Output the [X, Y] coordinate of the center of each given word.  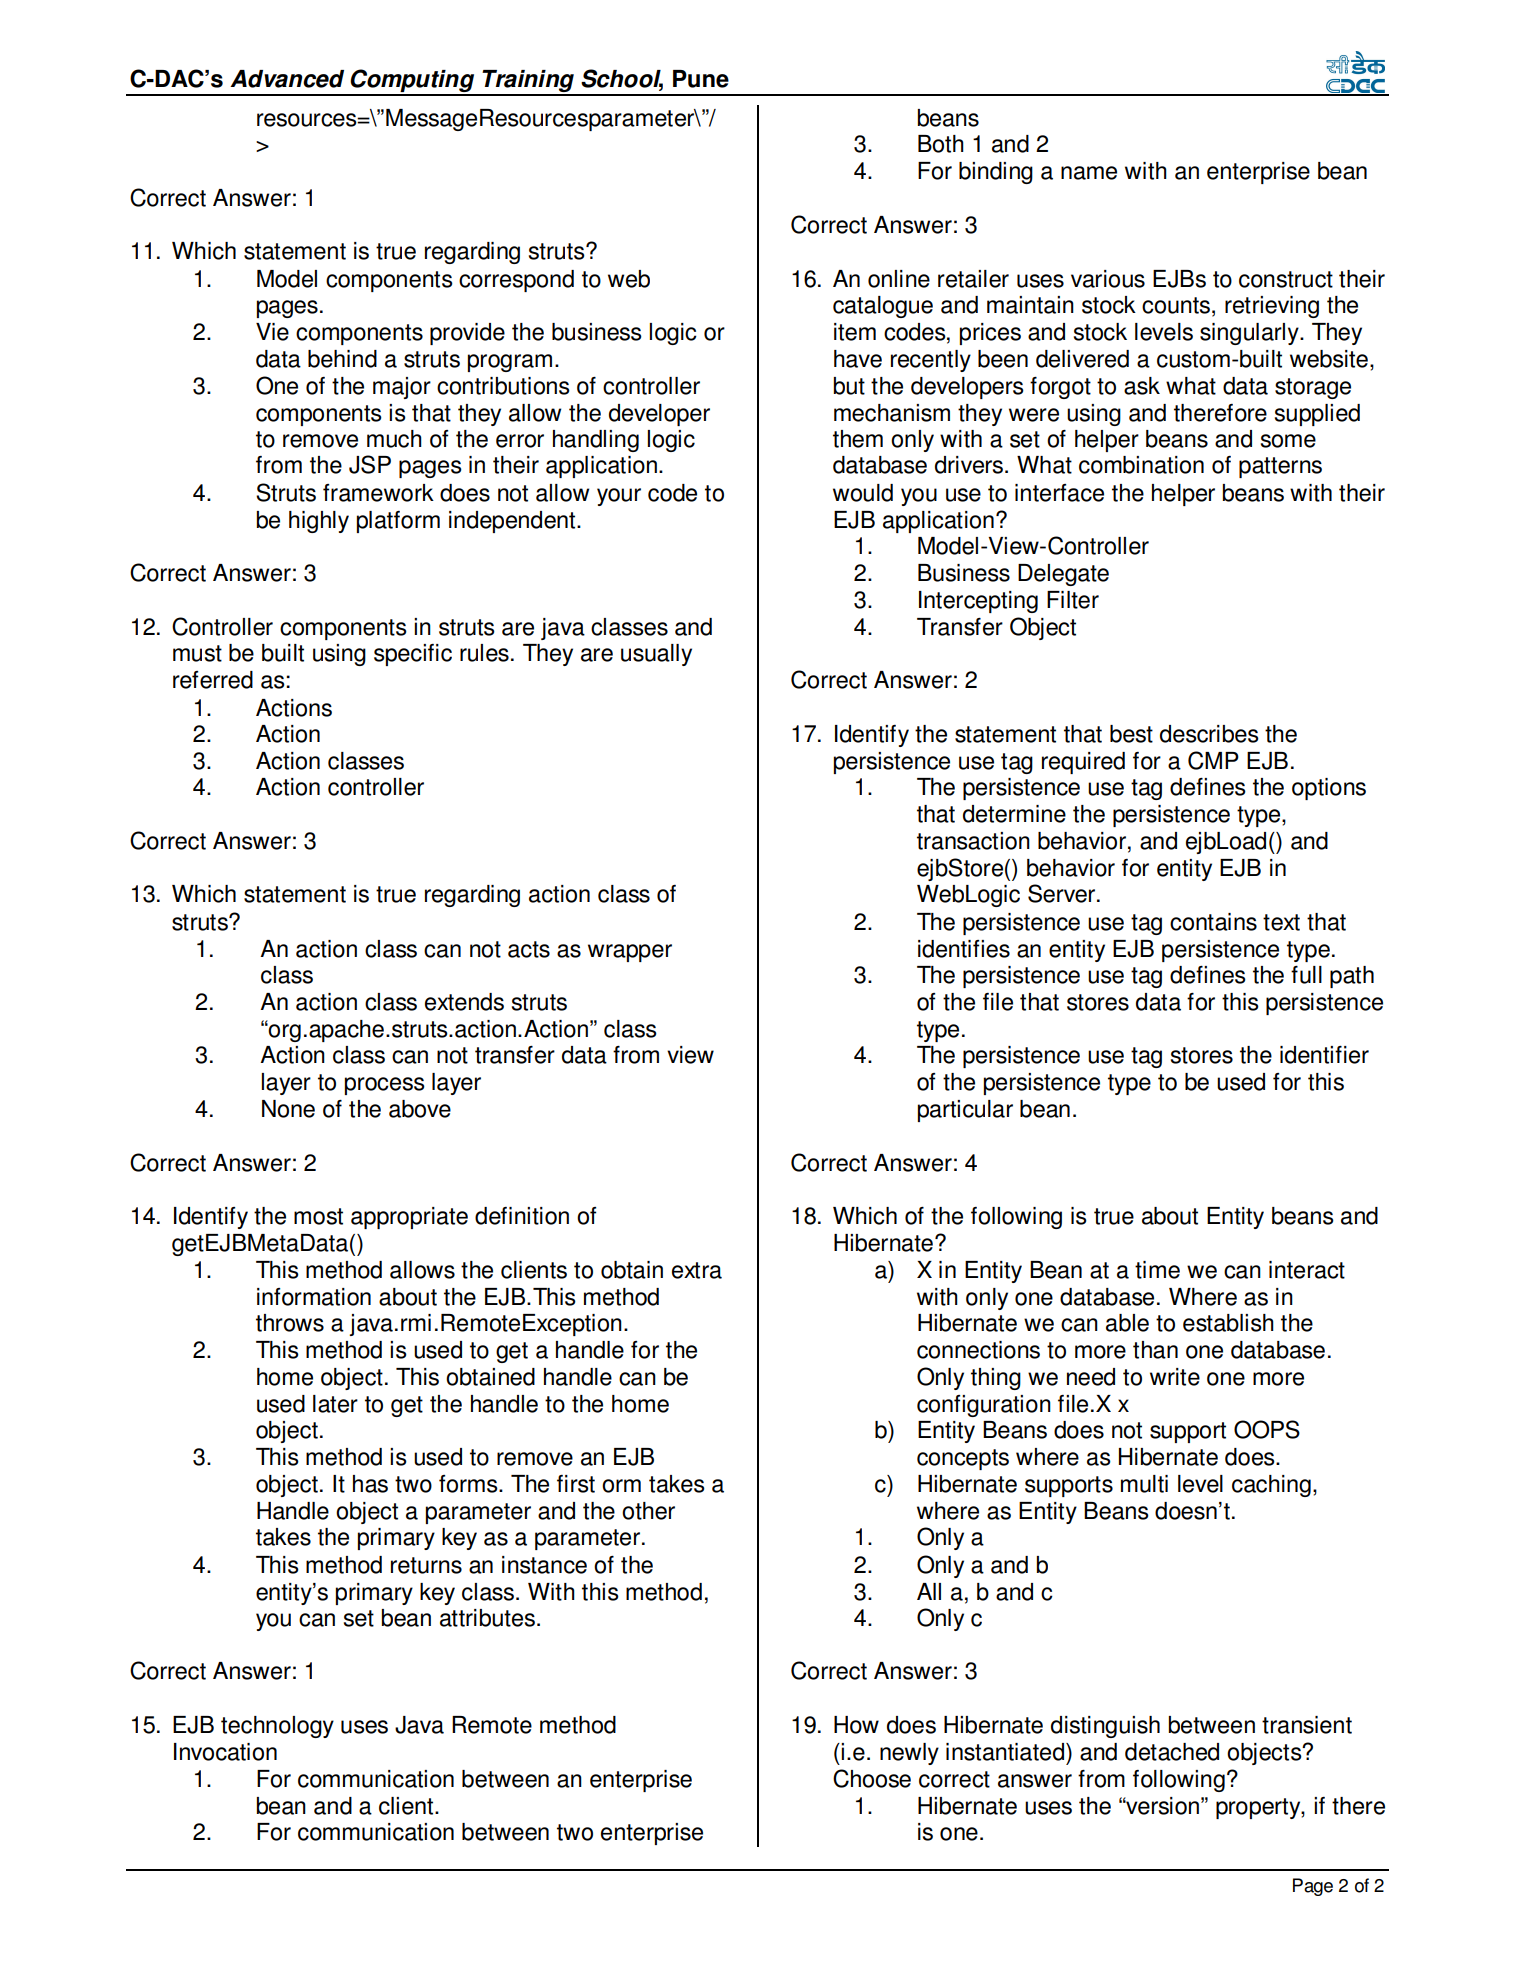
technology [277, 1727]
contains [1213, 922]
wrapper [630, 953]
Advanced [287, 79]
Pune [701, 79]
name [1089, 173]
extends [464, 1002]
